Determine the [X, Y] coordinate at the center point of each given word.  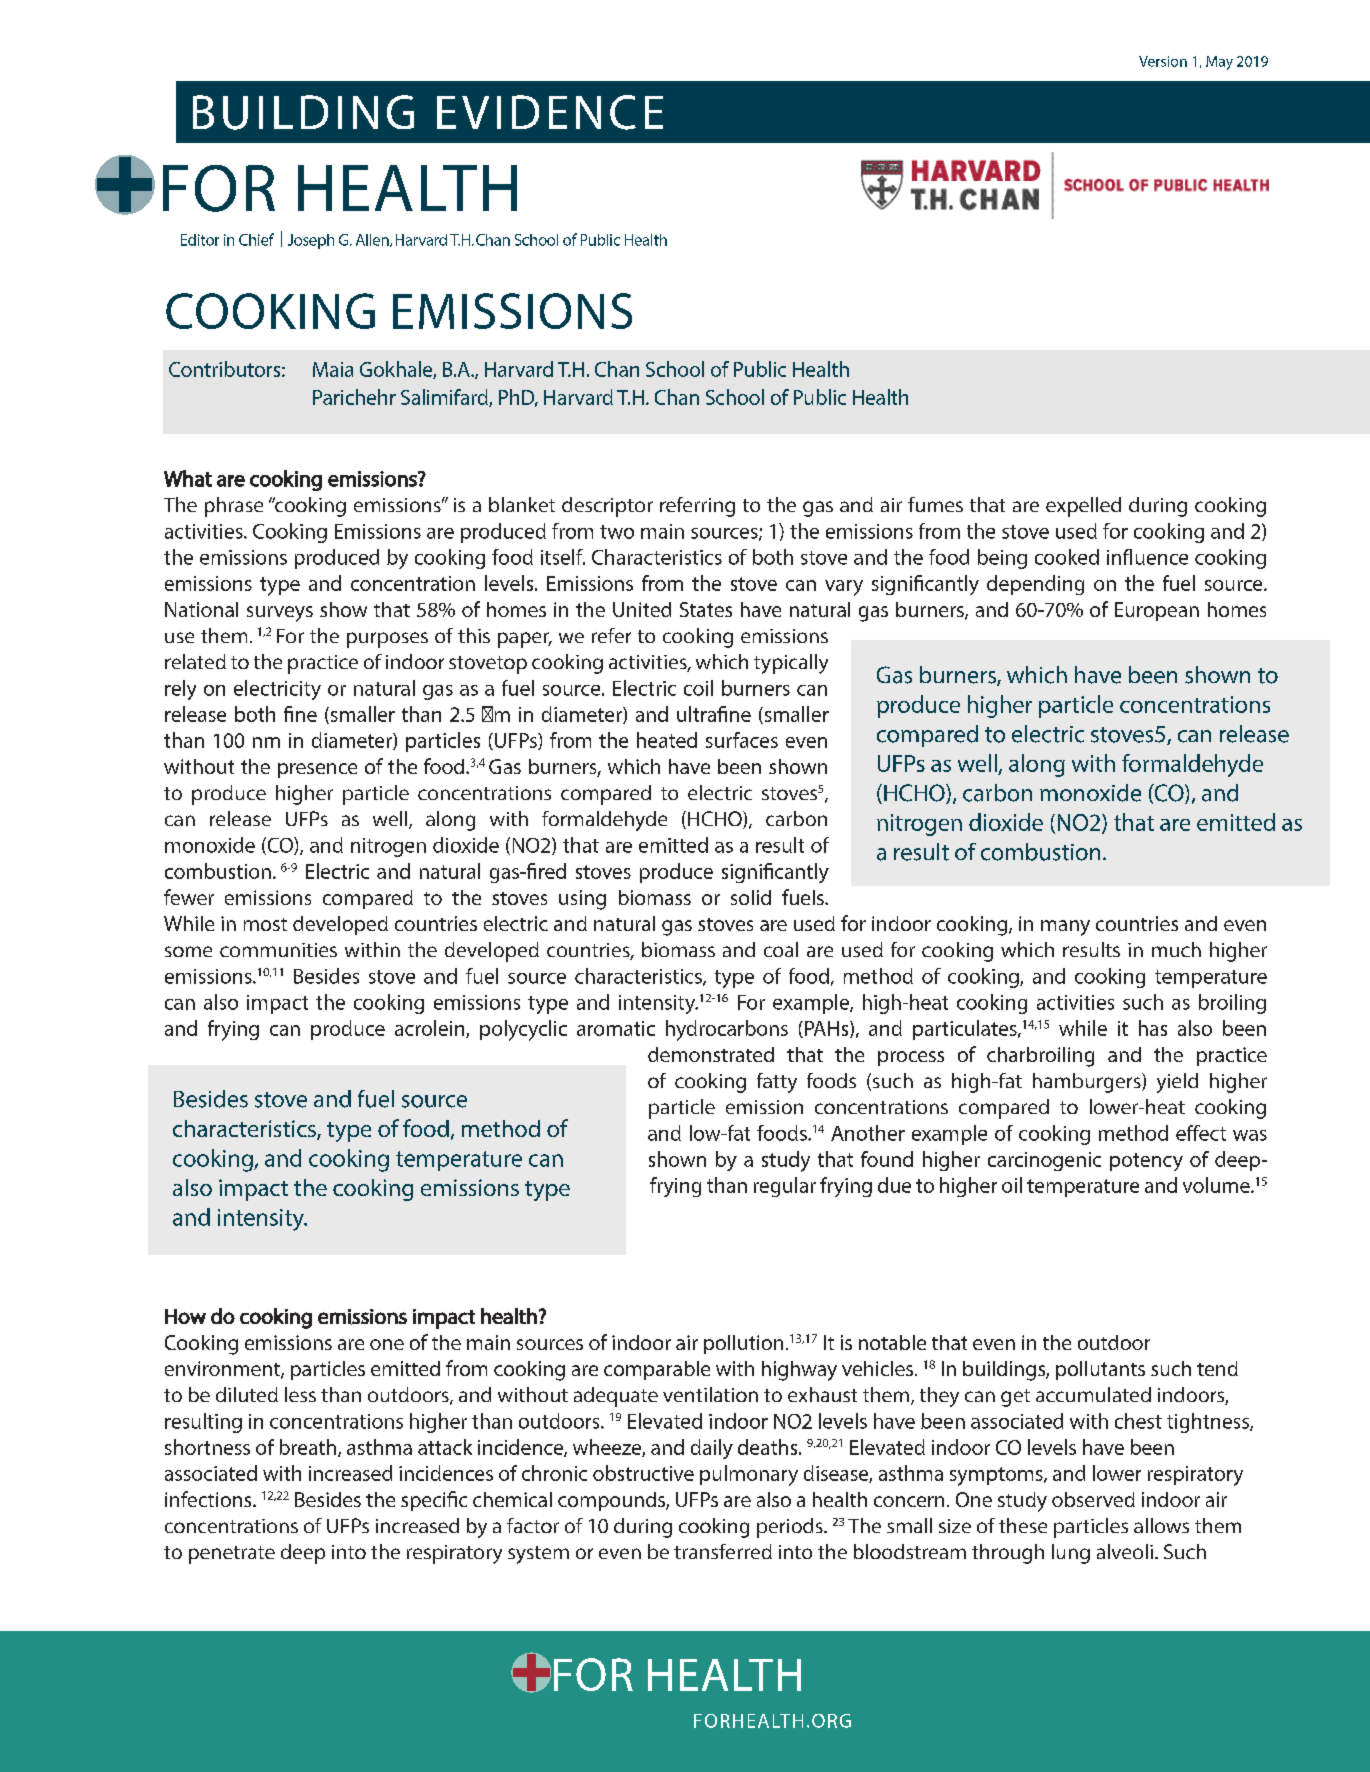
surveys [280, 614]
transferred [723, 1551]
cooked [1067, 557]
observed [1093, 1499]
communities [278, 950]
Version [1163, 61]
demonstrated [711, 1054]
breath [308, 1447]
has [1153, 1028]
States [706, 609]
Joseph [311, 241]
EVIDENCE [550, 112]
